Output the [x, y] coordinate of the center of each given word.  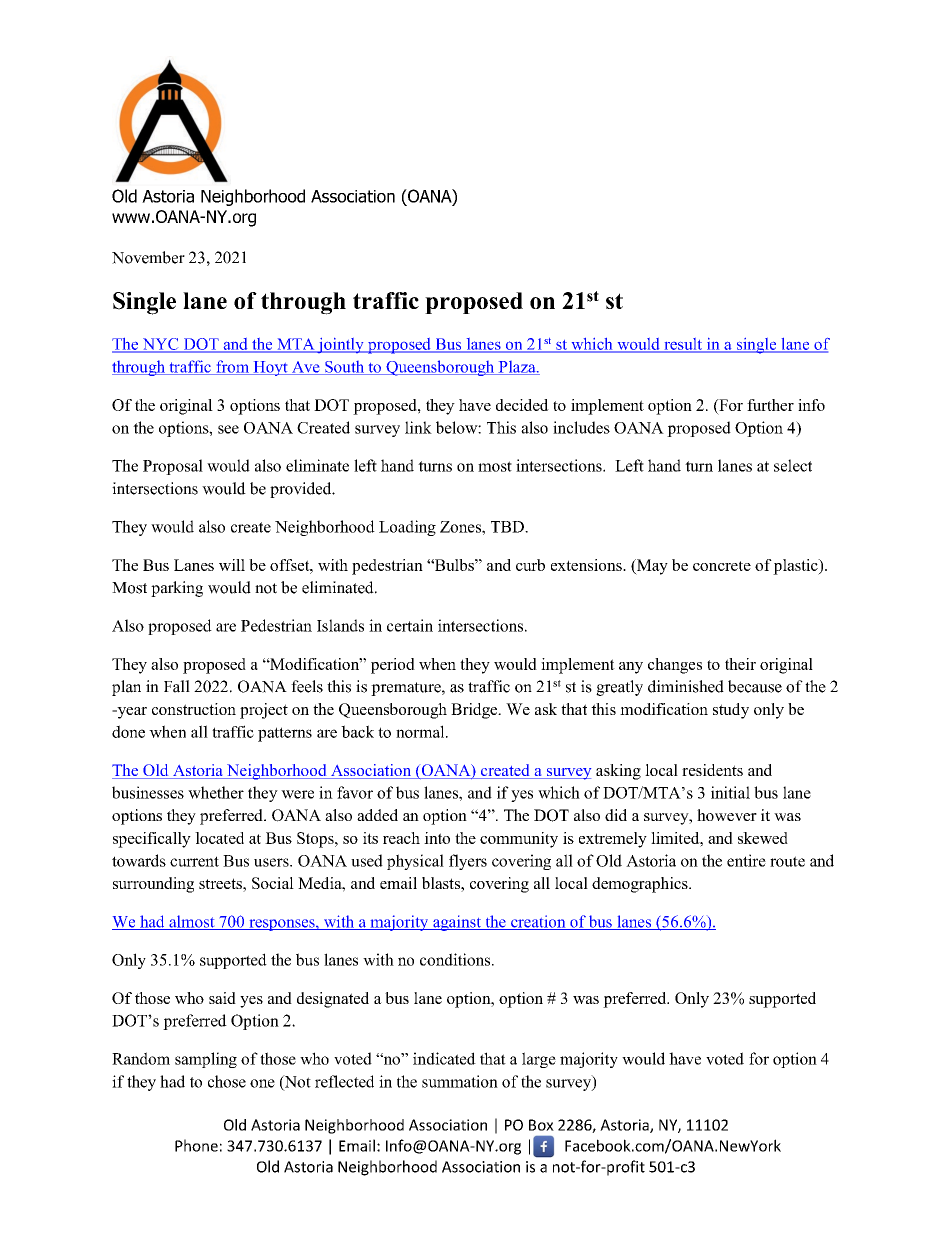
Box [541, 1125]
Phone [196, 1145]
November [148, 257]
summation [460, 1081]
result [683, 345]
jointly [341, 345]
